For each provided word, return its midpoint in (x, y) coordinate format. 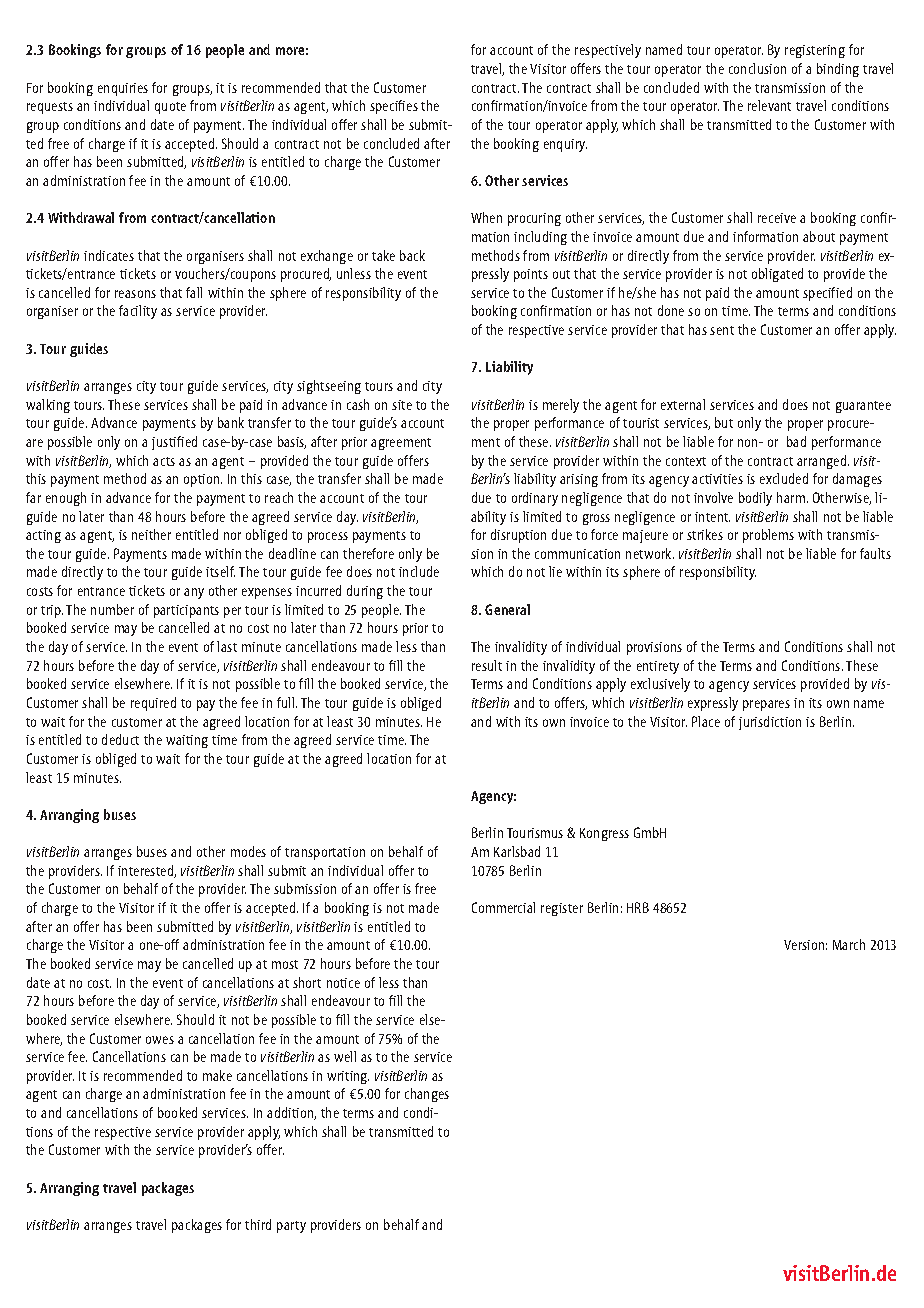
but (724, 422)
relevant (769, 105)
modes (248, 851)
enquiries (123, 89)
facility (138, 312)
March (849, 944)
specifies (394, 107)
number (112, 609)
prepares (766, 705)
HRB (638, 907)
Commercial (503, 907)
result (487, 665)
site (402, 405)
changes (427, 1095)
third (258, 1224)
